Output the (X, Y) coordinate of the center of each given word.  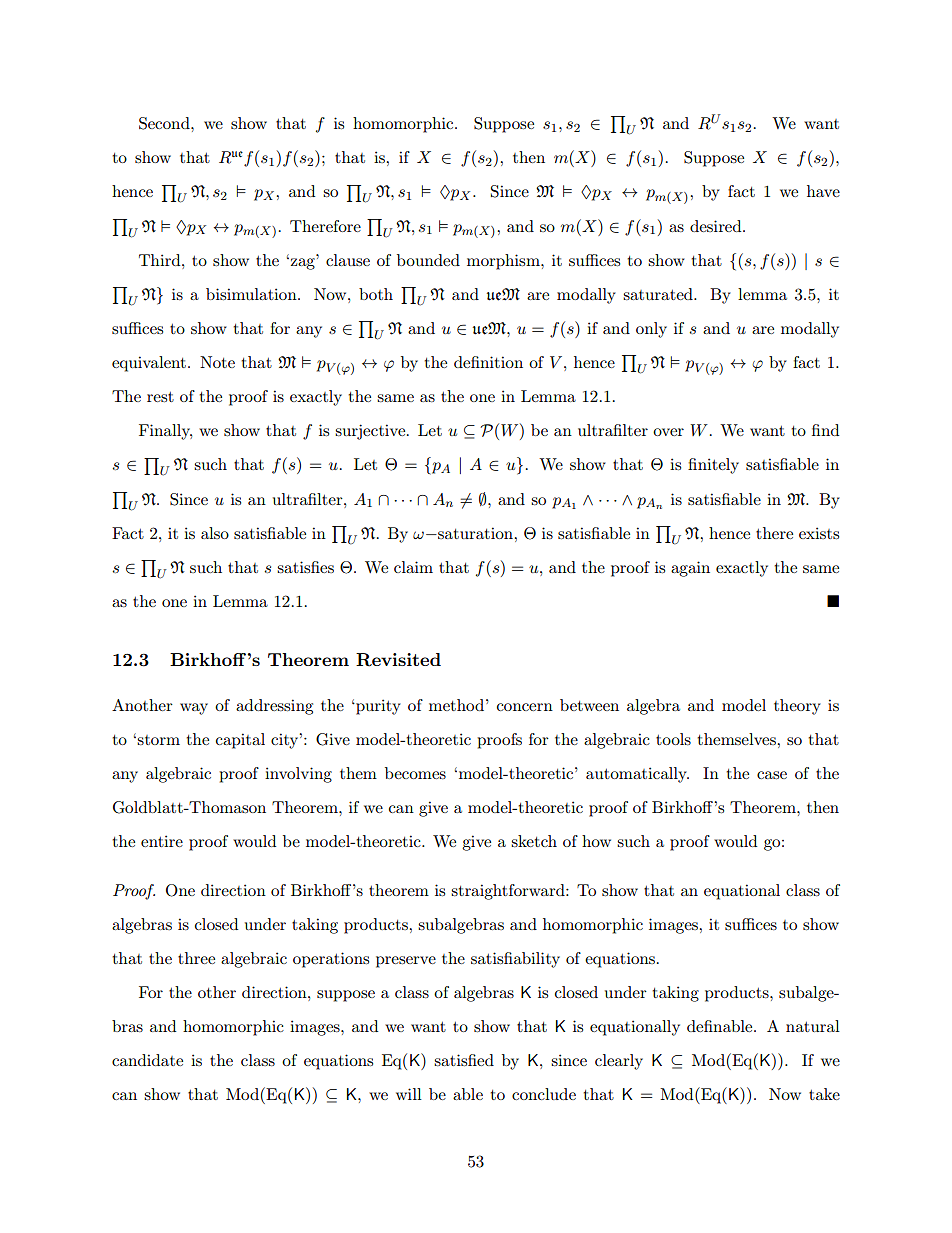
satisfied (464, 1060)
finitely (713, 466)
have (823, 191)
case (772, 775)
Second (165, 123)
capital (240, 741)
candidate (147, 1060)
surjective (371, 432)
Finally (165, 432)
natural (813, 1026)
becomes (415, 773)
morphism (504, 262)
